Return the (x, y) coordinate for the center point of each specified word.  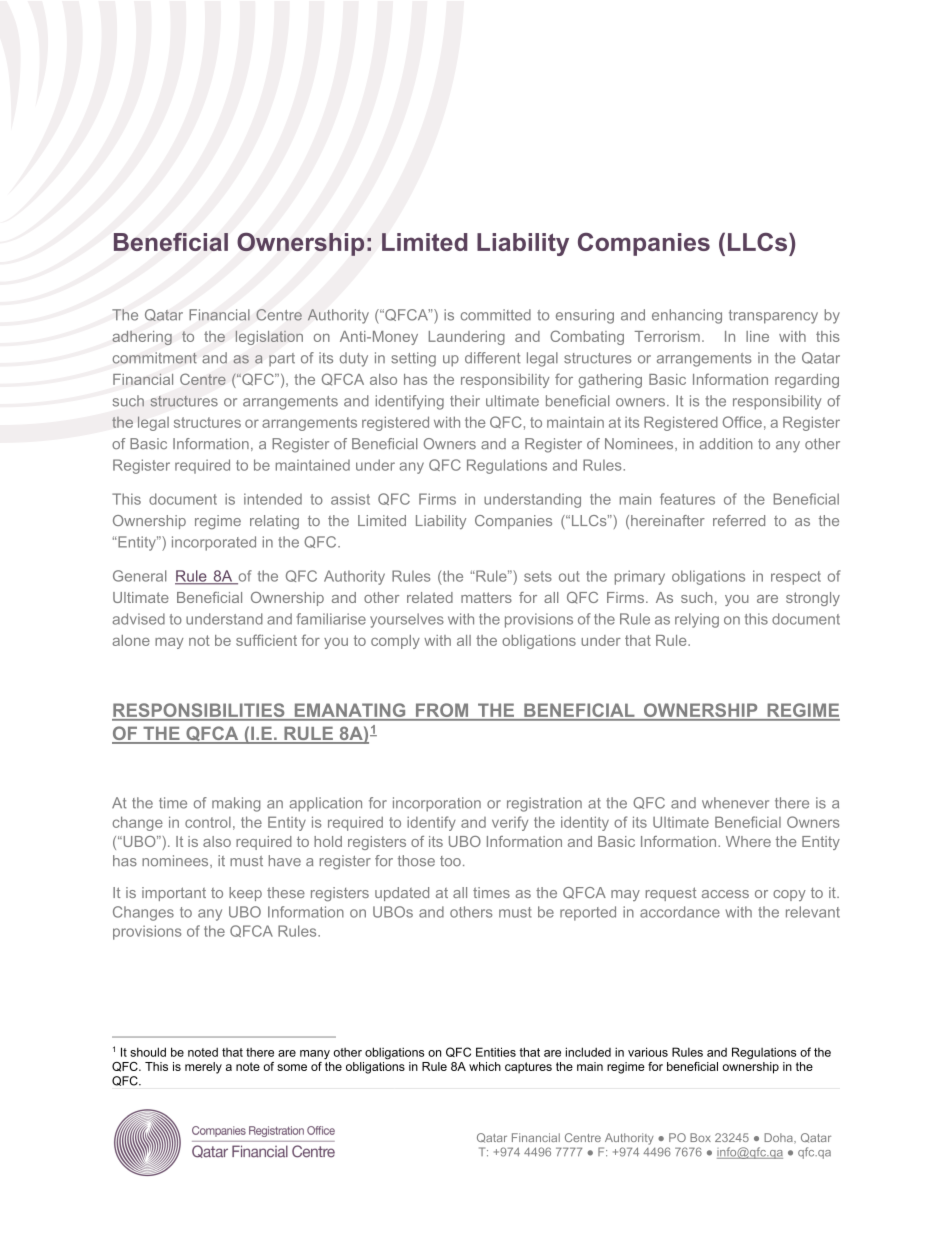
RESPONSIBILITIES (199, 711)
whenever (735, 803)
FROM (442, 710)
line (757, 336)
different (493, 358)
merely (203, 1068)
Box (700, 1137)
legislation (269, 338)
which (485, 1066)
